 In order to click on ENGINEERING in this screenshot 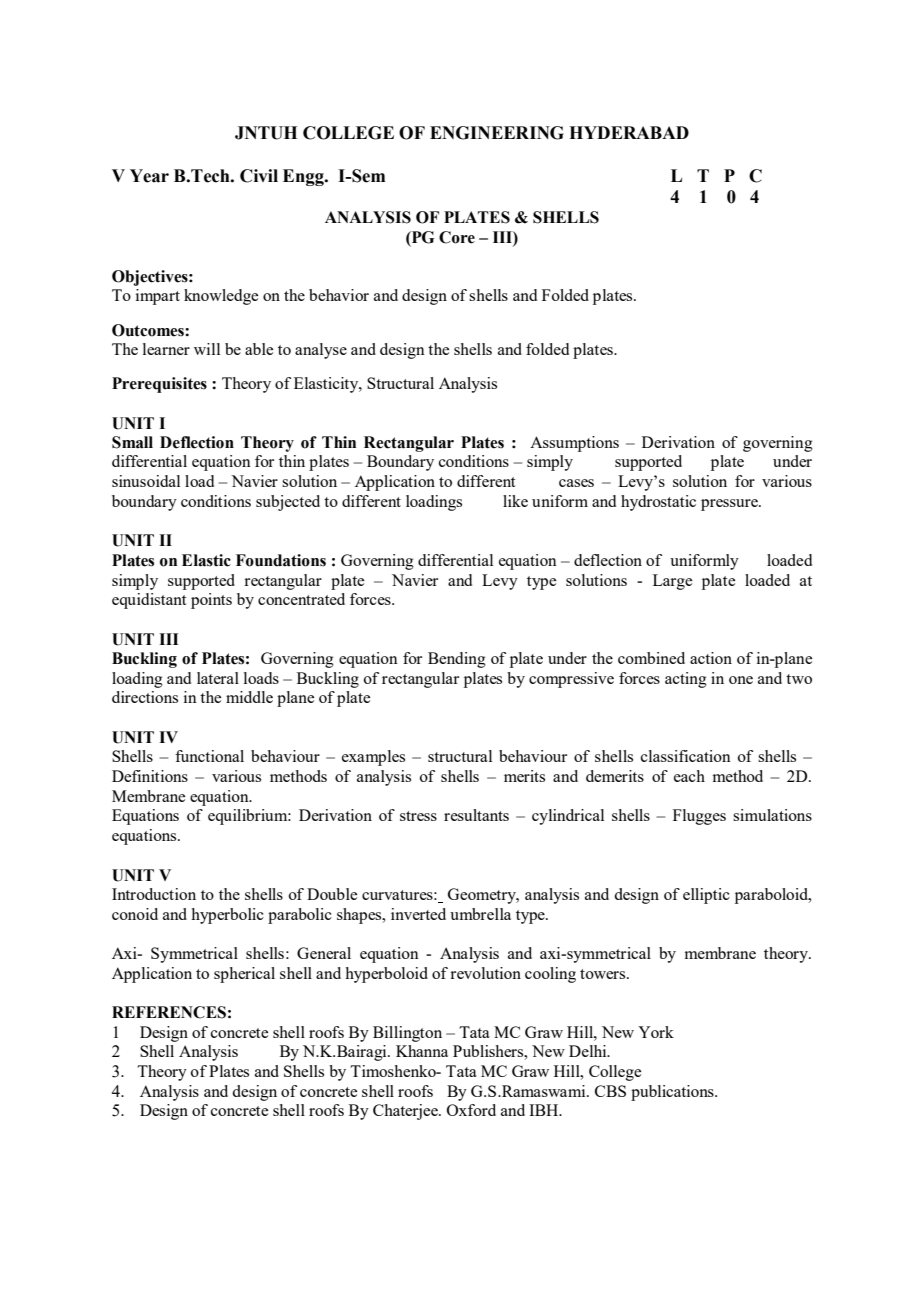, I will do `click(497, 133)`.
